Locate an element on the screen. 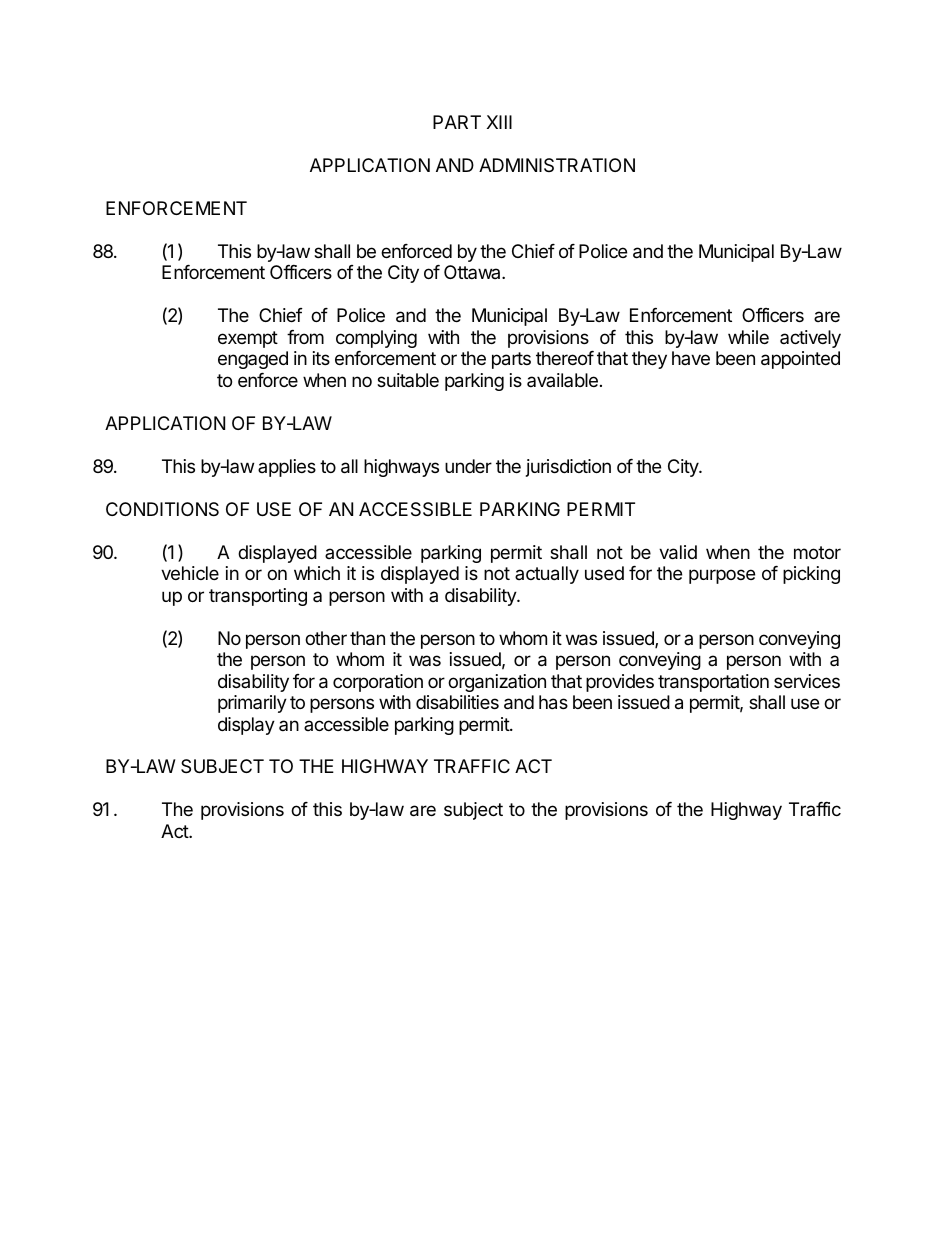 Image resolution: width=952 pixels, height=1233 pixels. organization is located at coordinates (497, 683).
